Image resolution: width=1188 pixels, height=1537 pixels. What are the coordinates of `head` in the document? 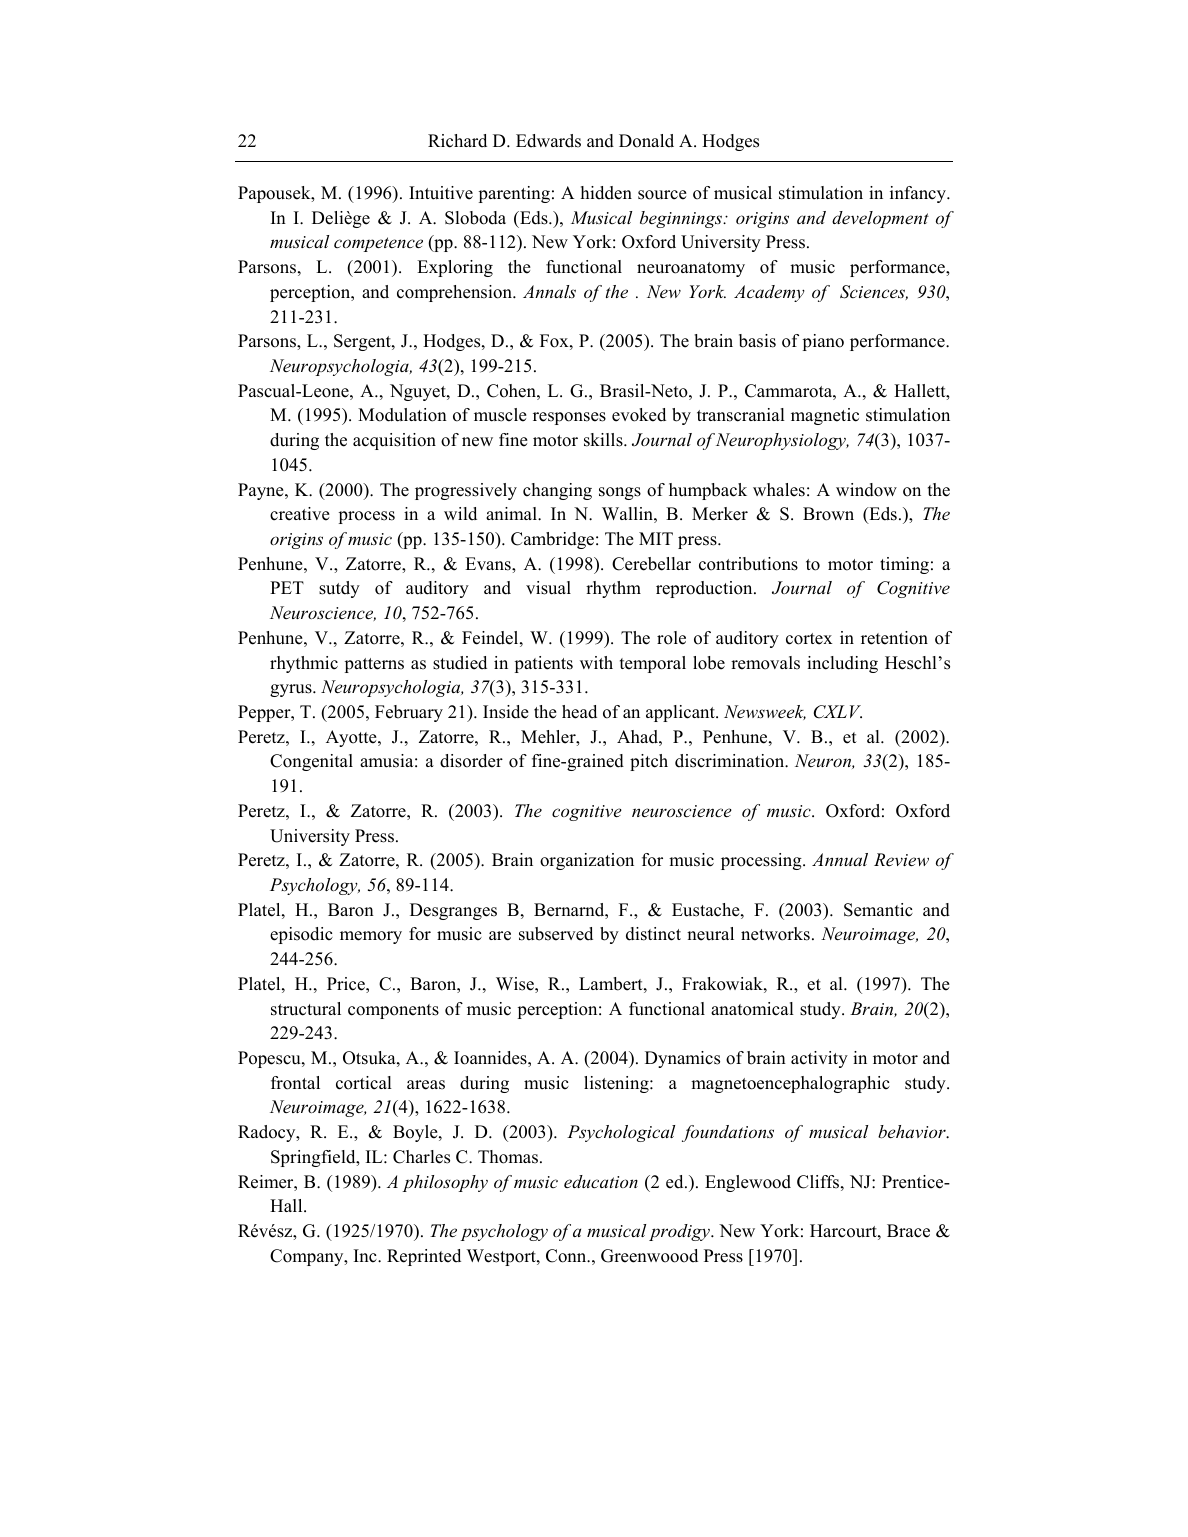 It's located at (579, 712).
